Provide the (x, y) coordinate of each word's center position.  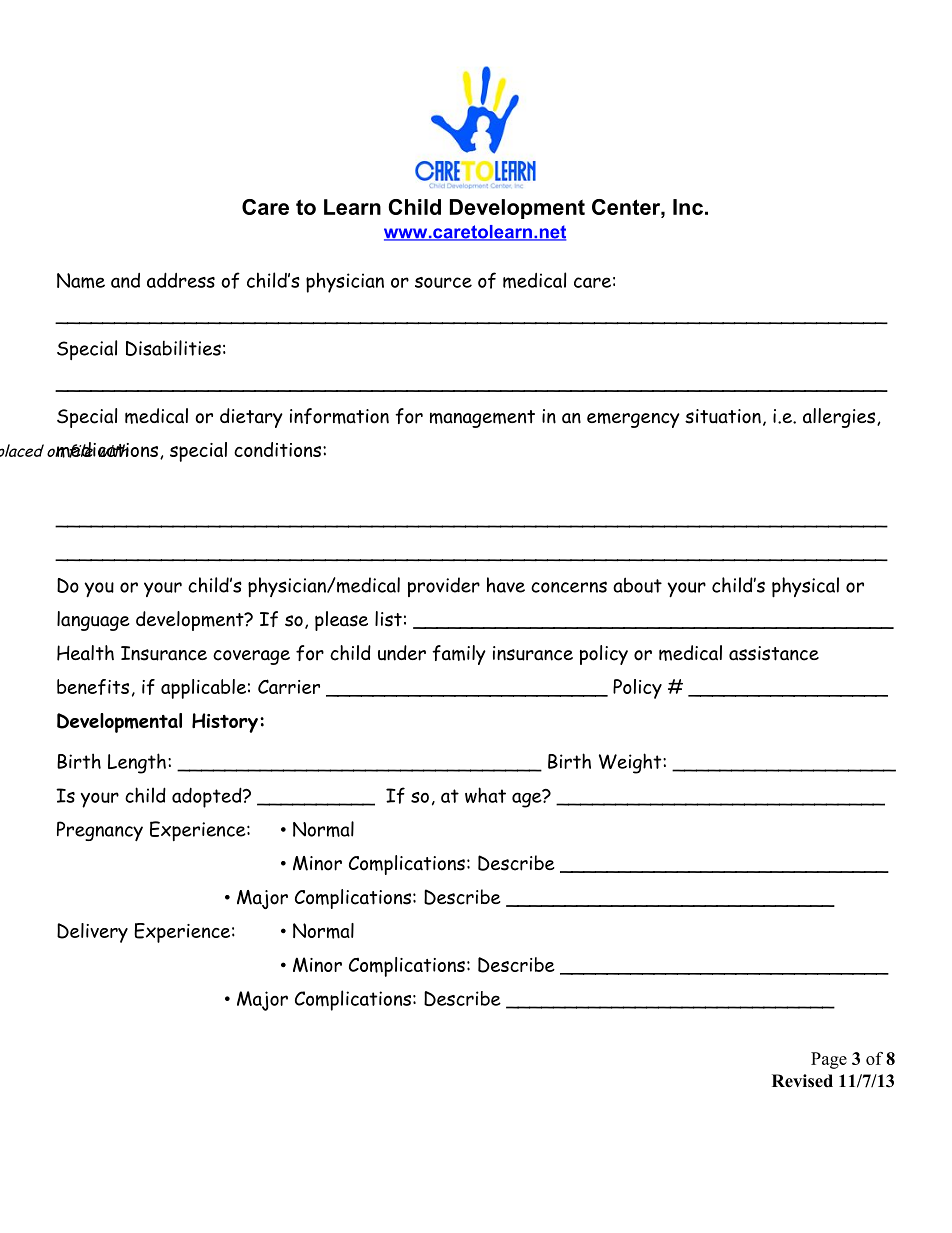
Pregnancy (100, 831)
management (482, 419)
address (181, 280)
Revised (802, 1081)
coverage (251, 657)
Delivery (92, 933)
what (485, 795)
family (459, 655)
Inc (688, 207)
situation (723, 416)
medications (106, 450)
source (443, 282)
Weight (630, 763)
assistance (774, 653)
